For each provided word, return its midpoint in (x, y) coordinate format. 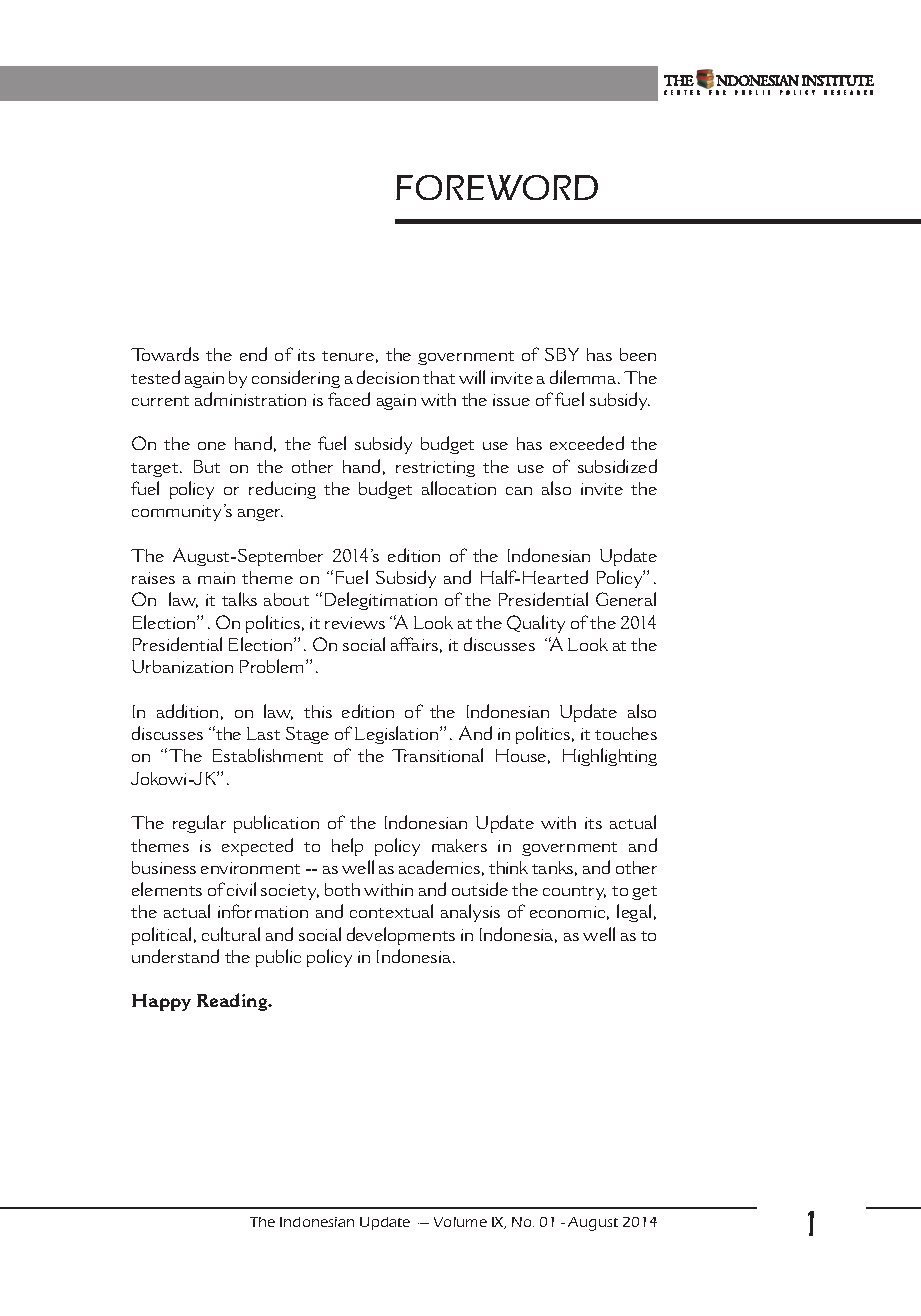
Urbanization (182, 666)
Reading (233, 1002)
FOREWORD (497, 187)
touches (626, 733)
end (253, 354)
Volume (460, 1222)
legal (634, 913)
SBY (562, 354)
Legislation (398, 735)
